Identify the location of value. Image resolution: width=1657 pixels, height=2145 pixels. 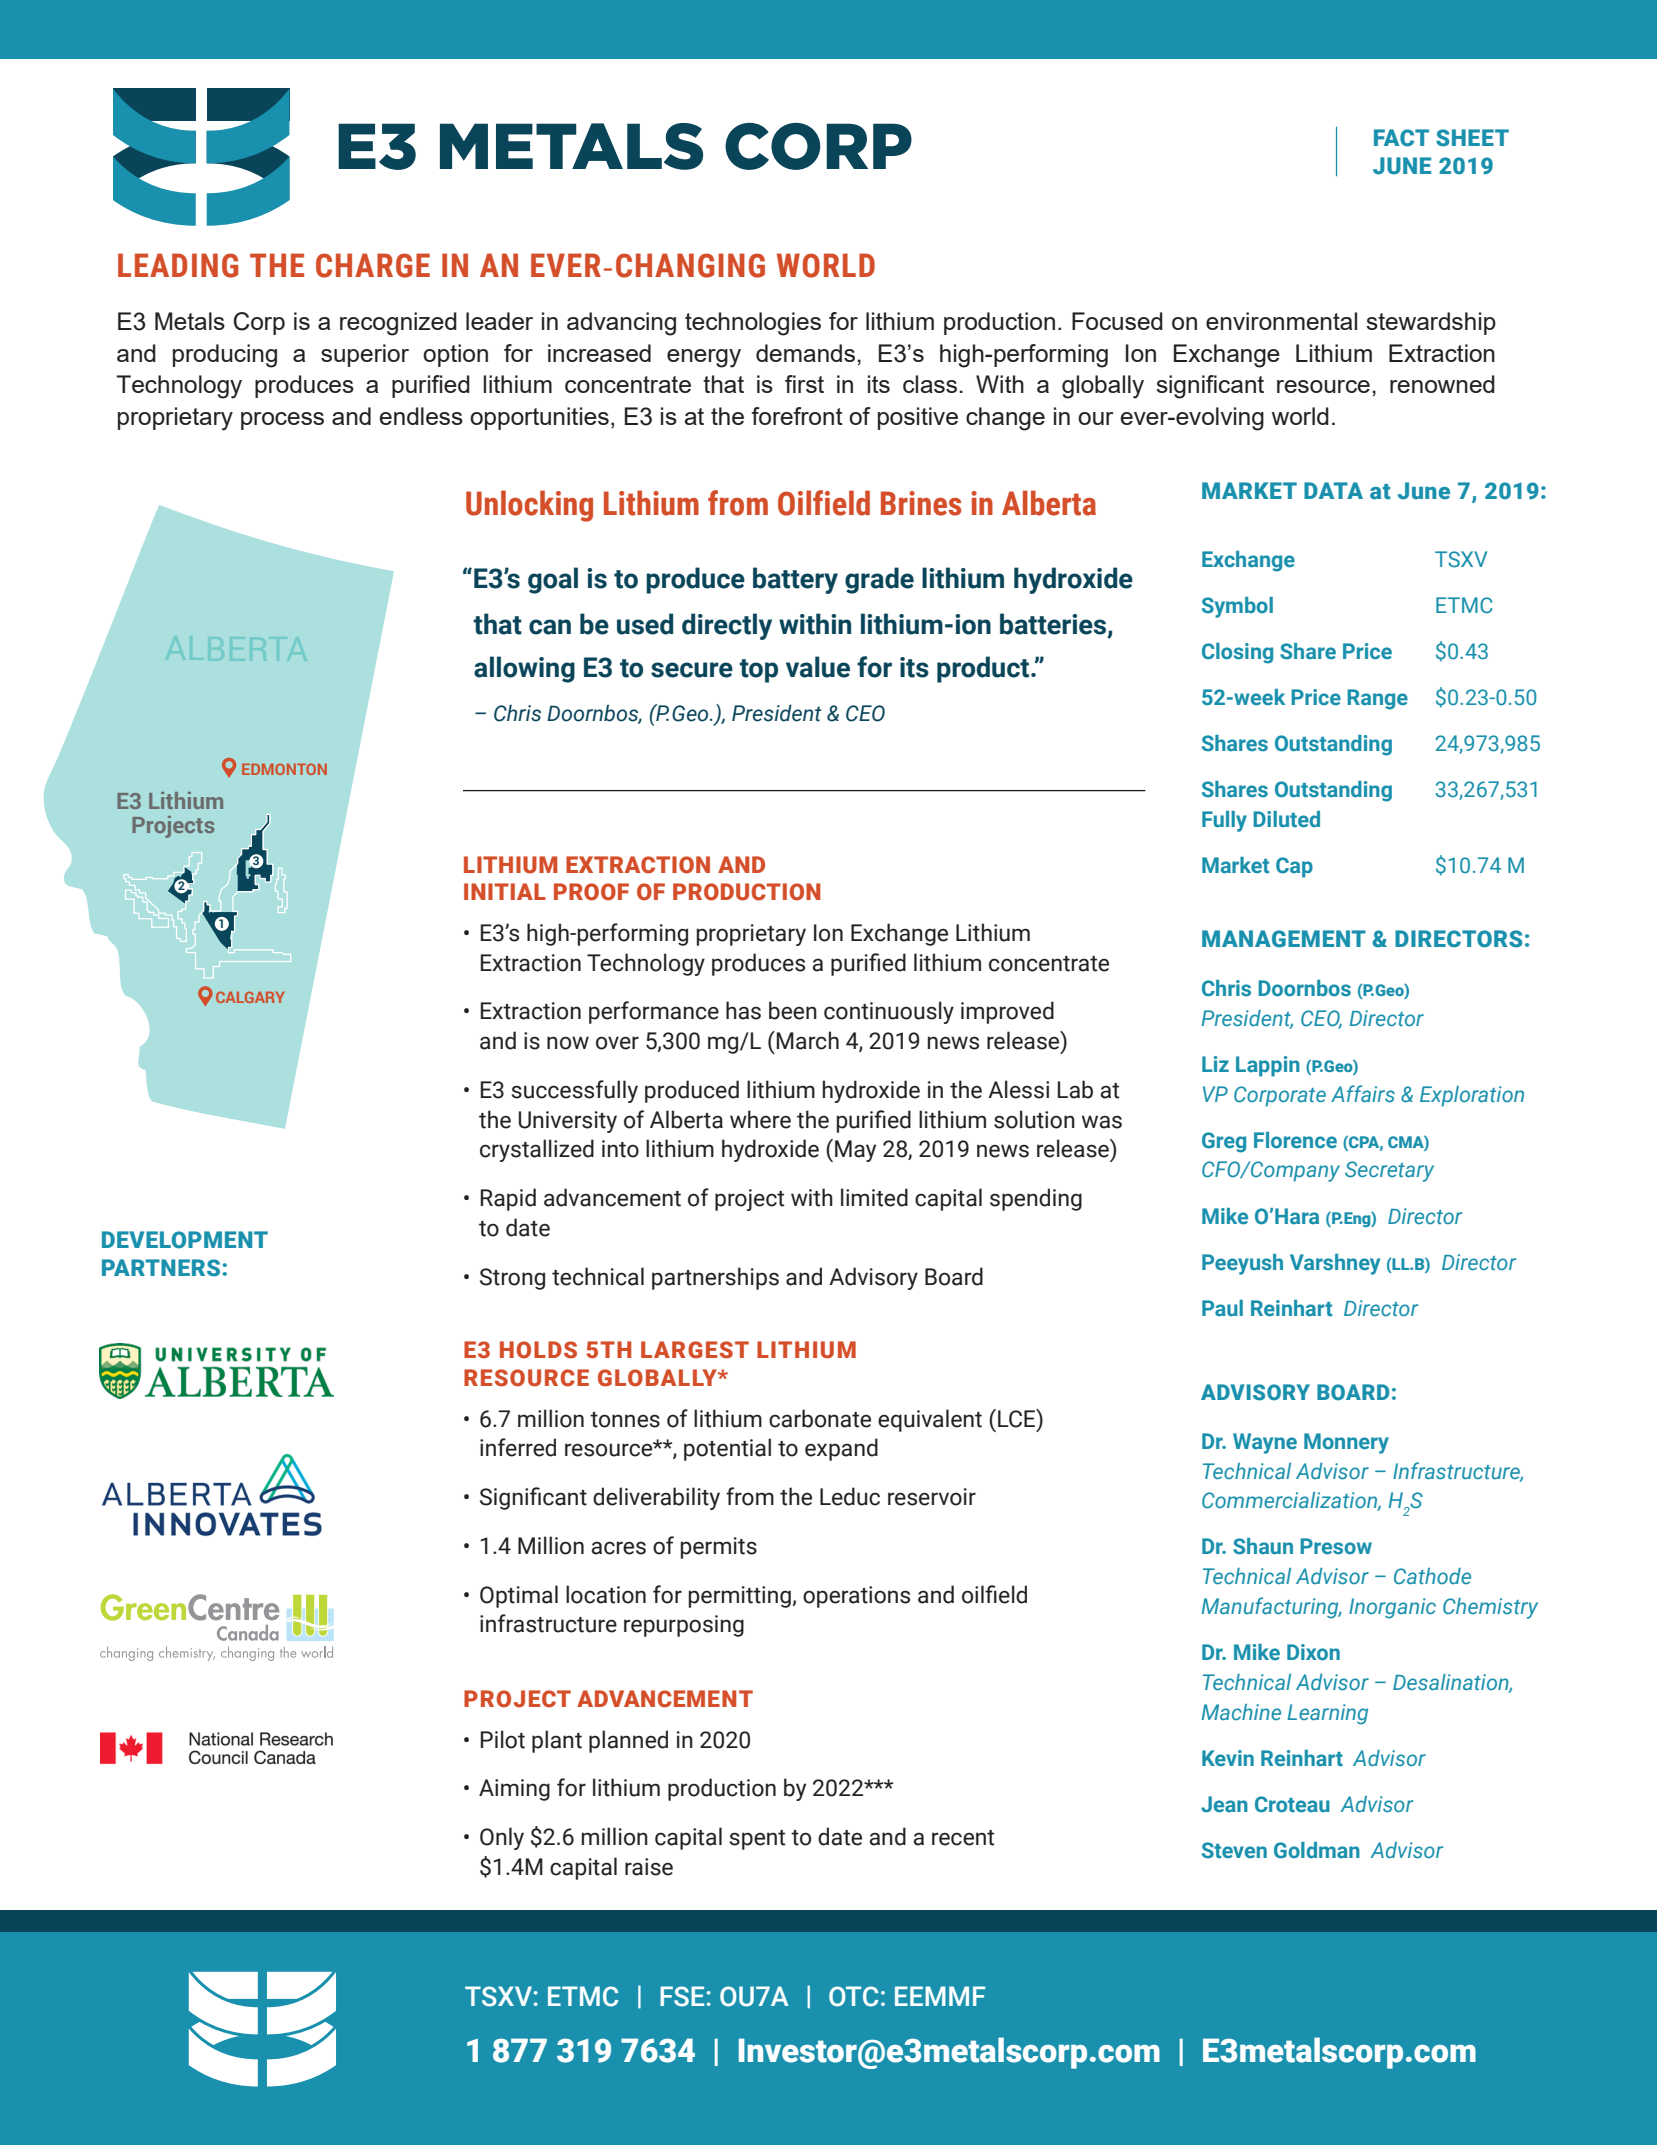
(818, 667).
